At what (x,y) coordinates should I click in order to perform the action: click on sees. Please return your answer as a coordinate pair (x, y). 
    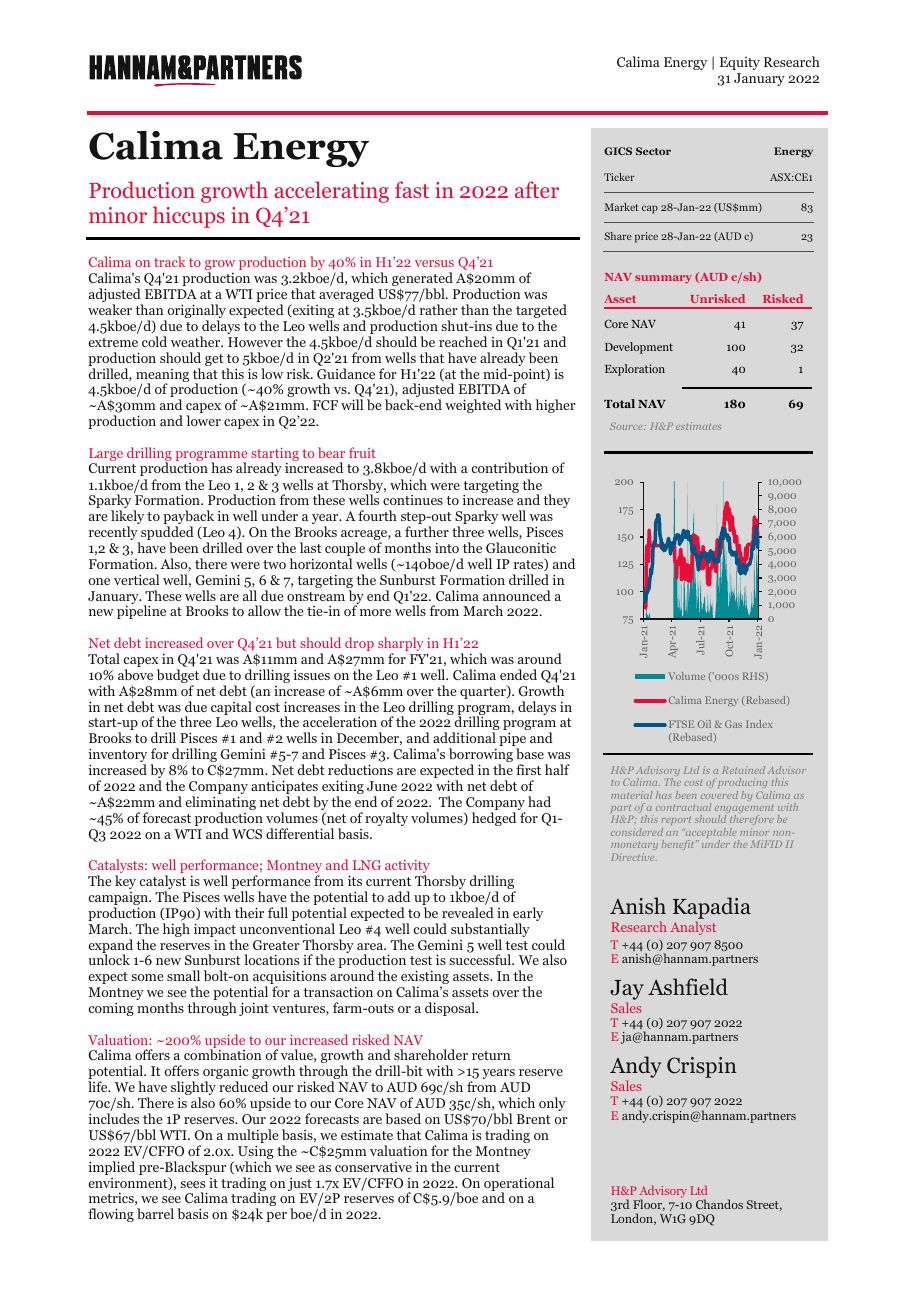
    Looking at the image, I should click on (192, 1184).
